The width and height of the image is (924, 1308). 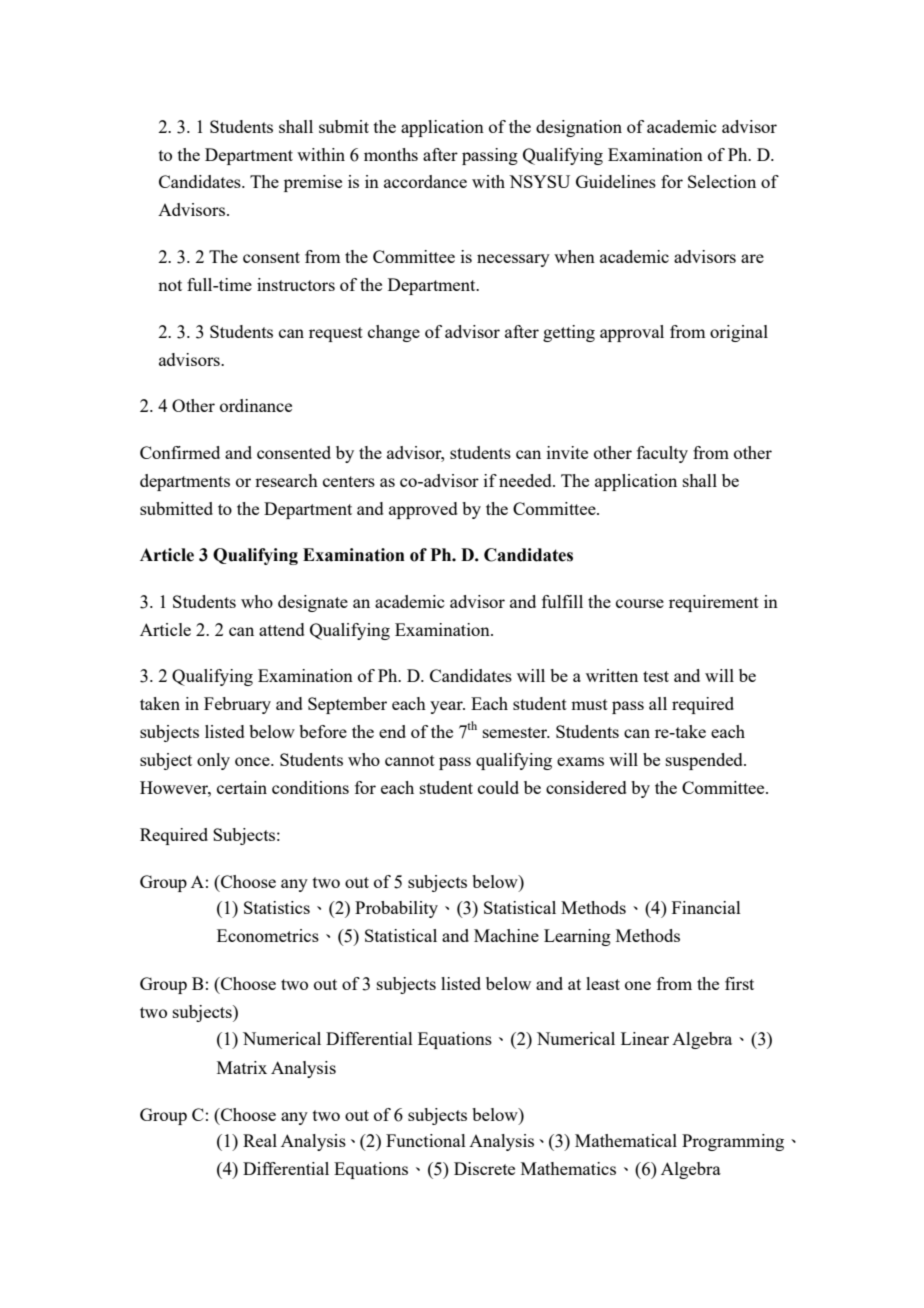 I want to click on research, so click(x=286, y=480).
